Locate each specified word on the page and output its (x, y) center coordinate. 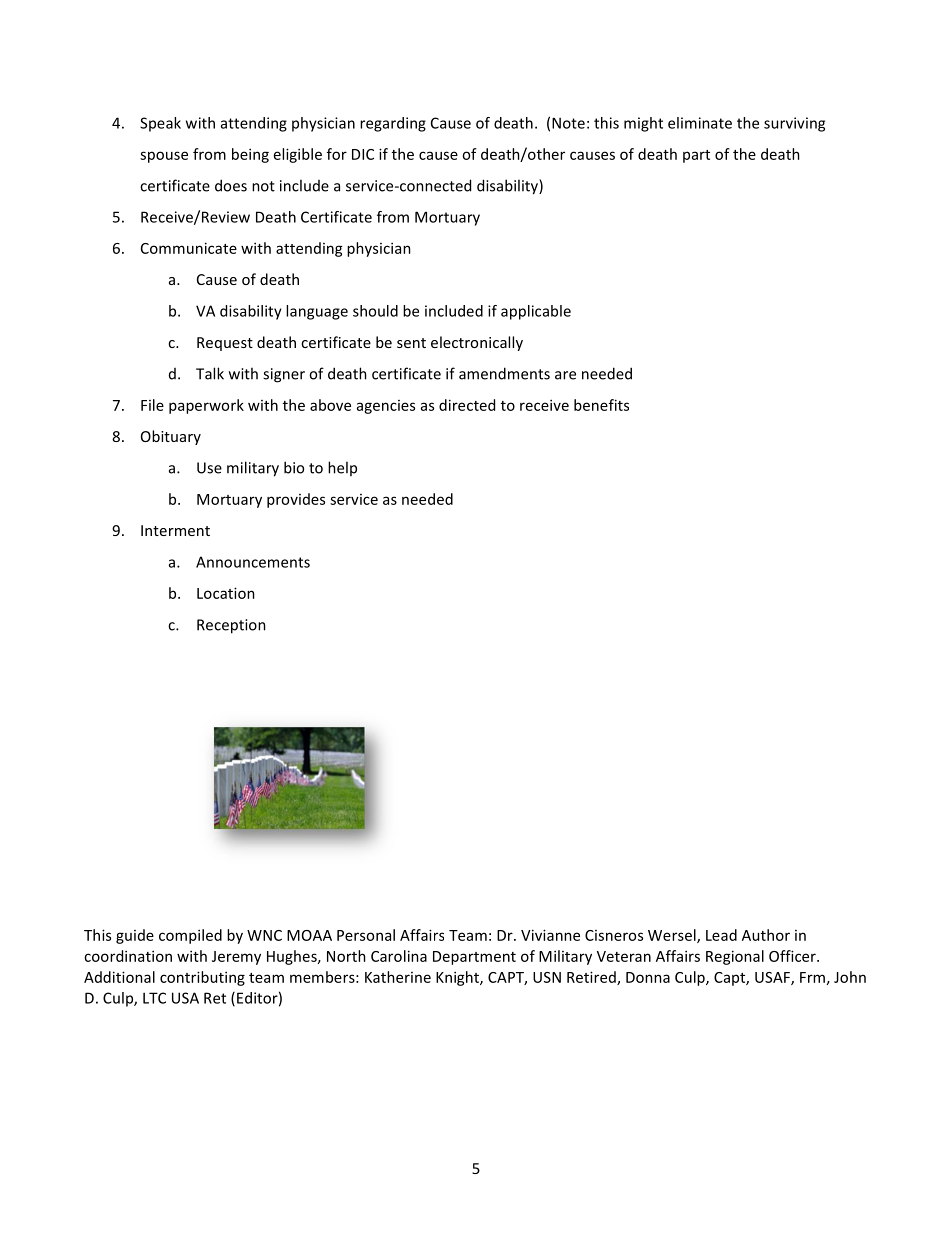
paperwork (206, 406)
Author (766, 935)
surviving (794, 124)
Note (568, 123)
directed (467, 405)
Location (226, 593)
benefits (601, 405)
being (250, 155)
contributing (202, 978)
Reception (231, 626)
